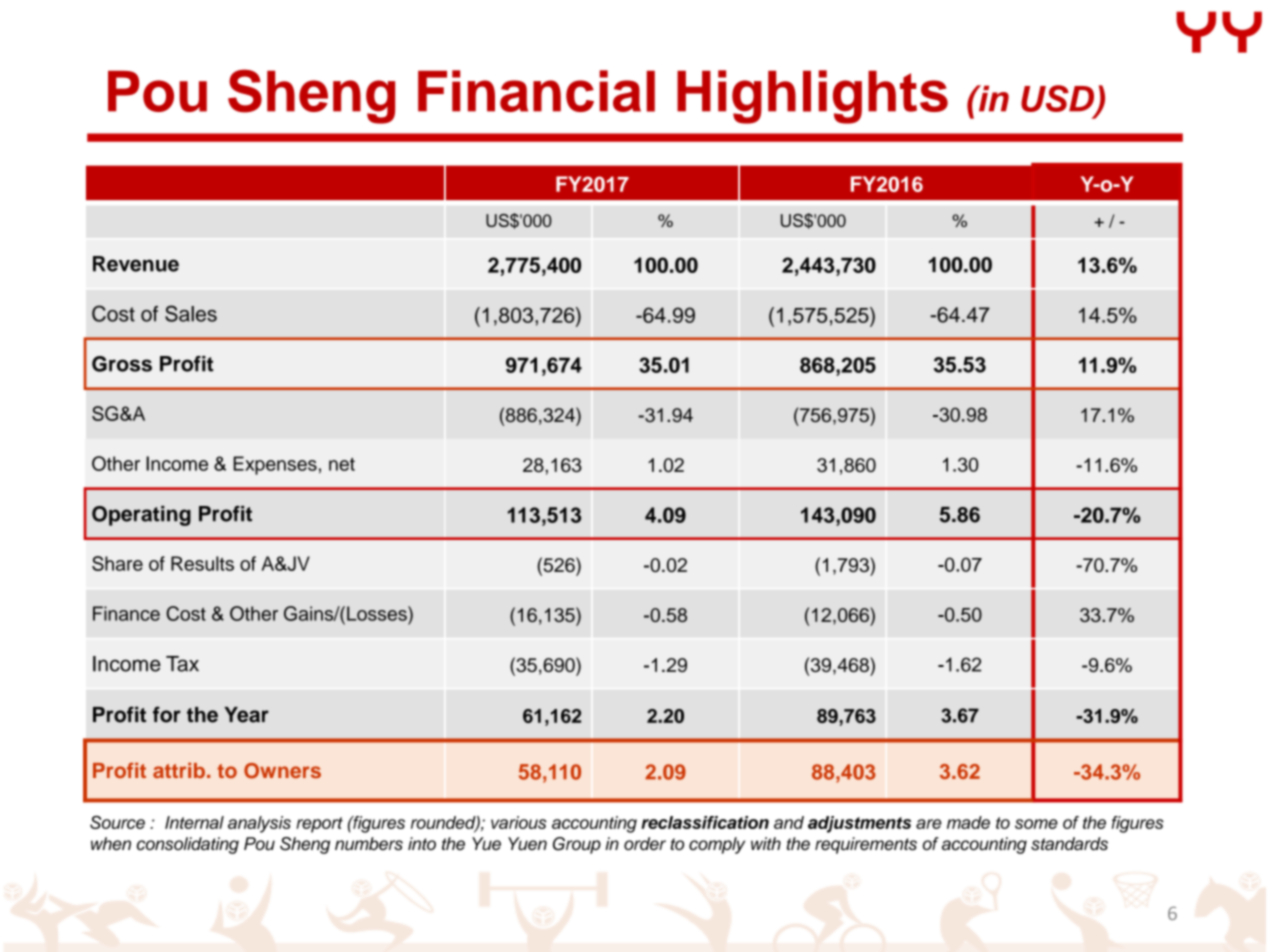  I want to click on Sales, so click(191, 313).
